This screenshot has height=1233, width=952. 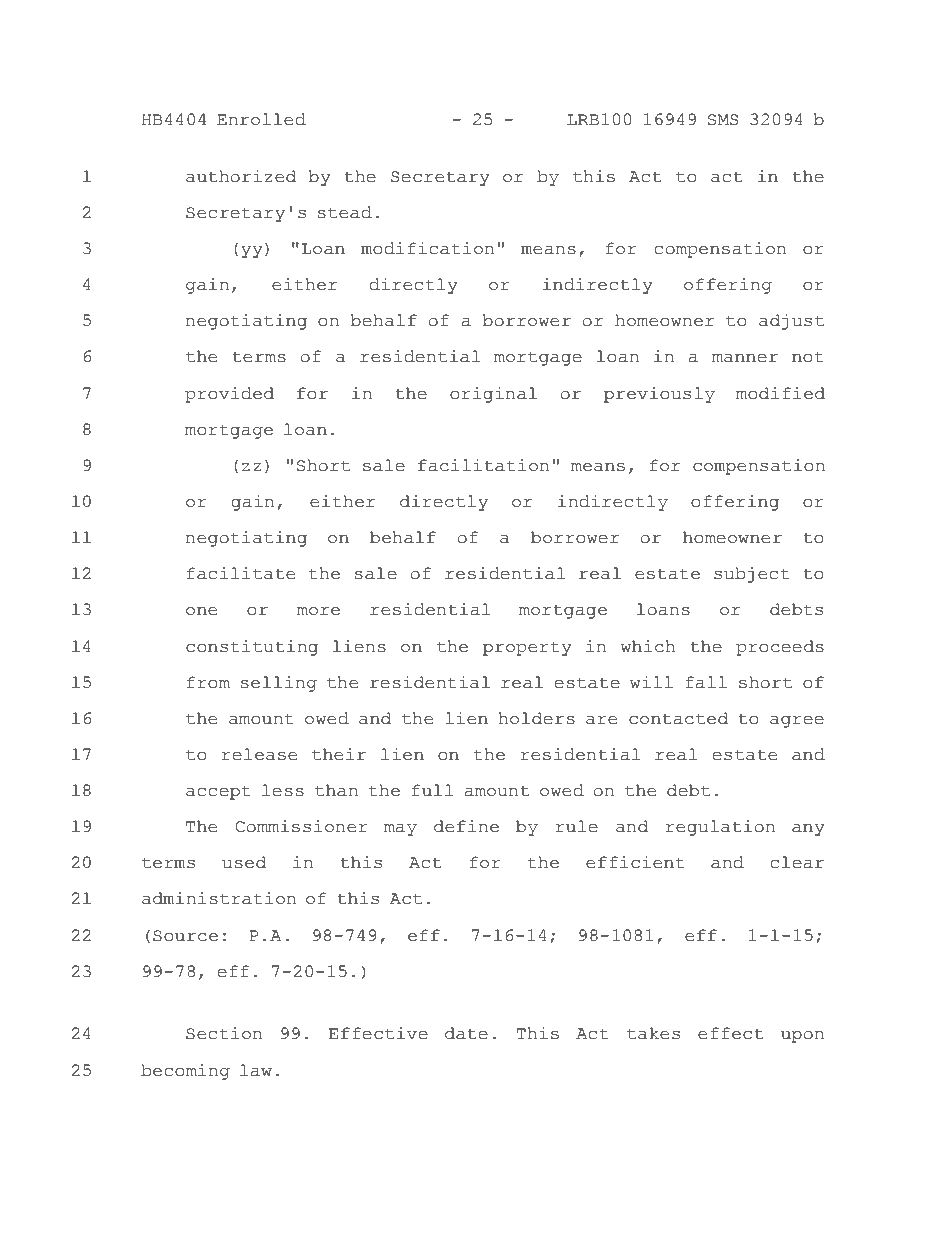 What do you see at coordinates (723, 120) in the screenshot?
I see `SMS` at bounding box center [723, 120].
